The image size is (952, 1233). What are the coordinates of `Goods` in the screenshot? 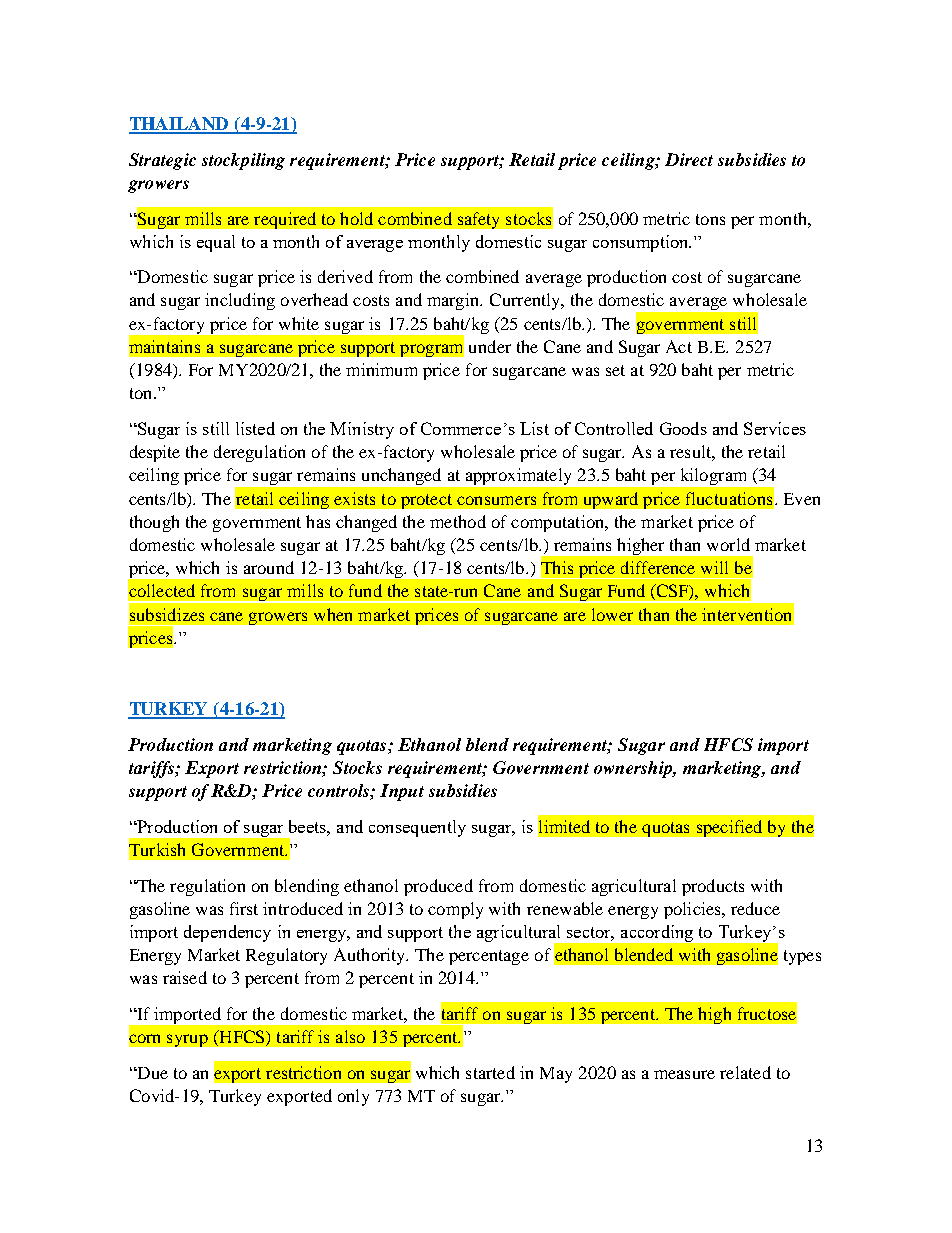 It's located at (683, 428).
